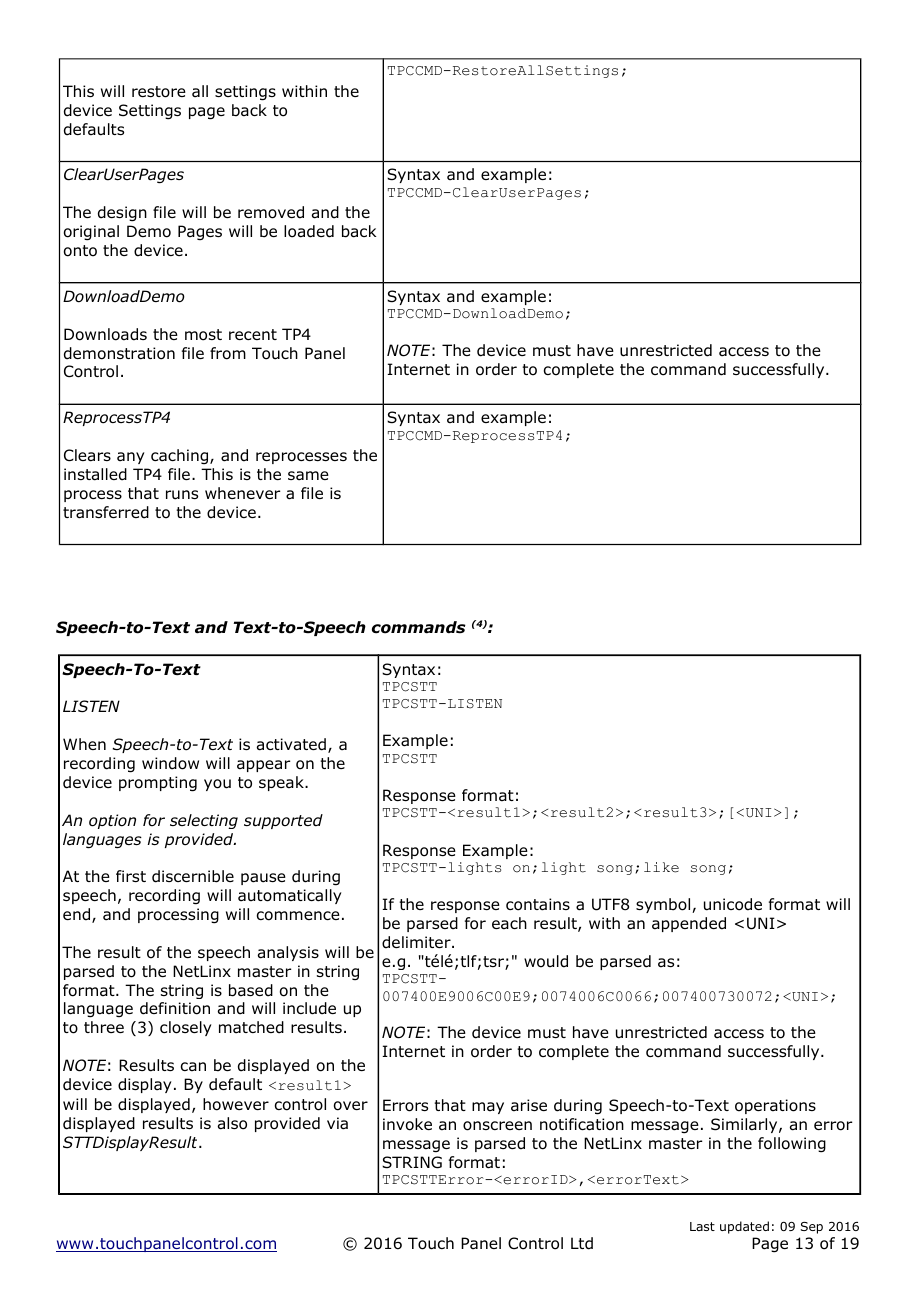 The width and height of the screenshot is (924, 1308). I want to click on invoke, so click(407, 1124).
